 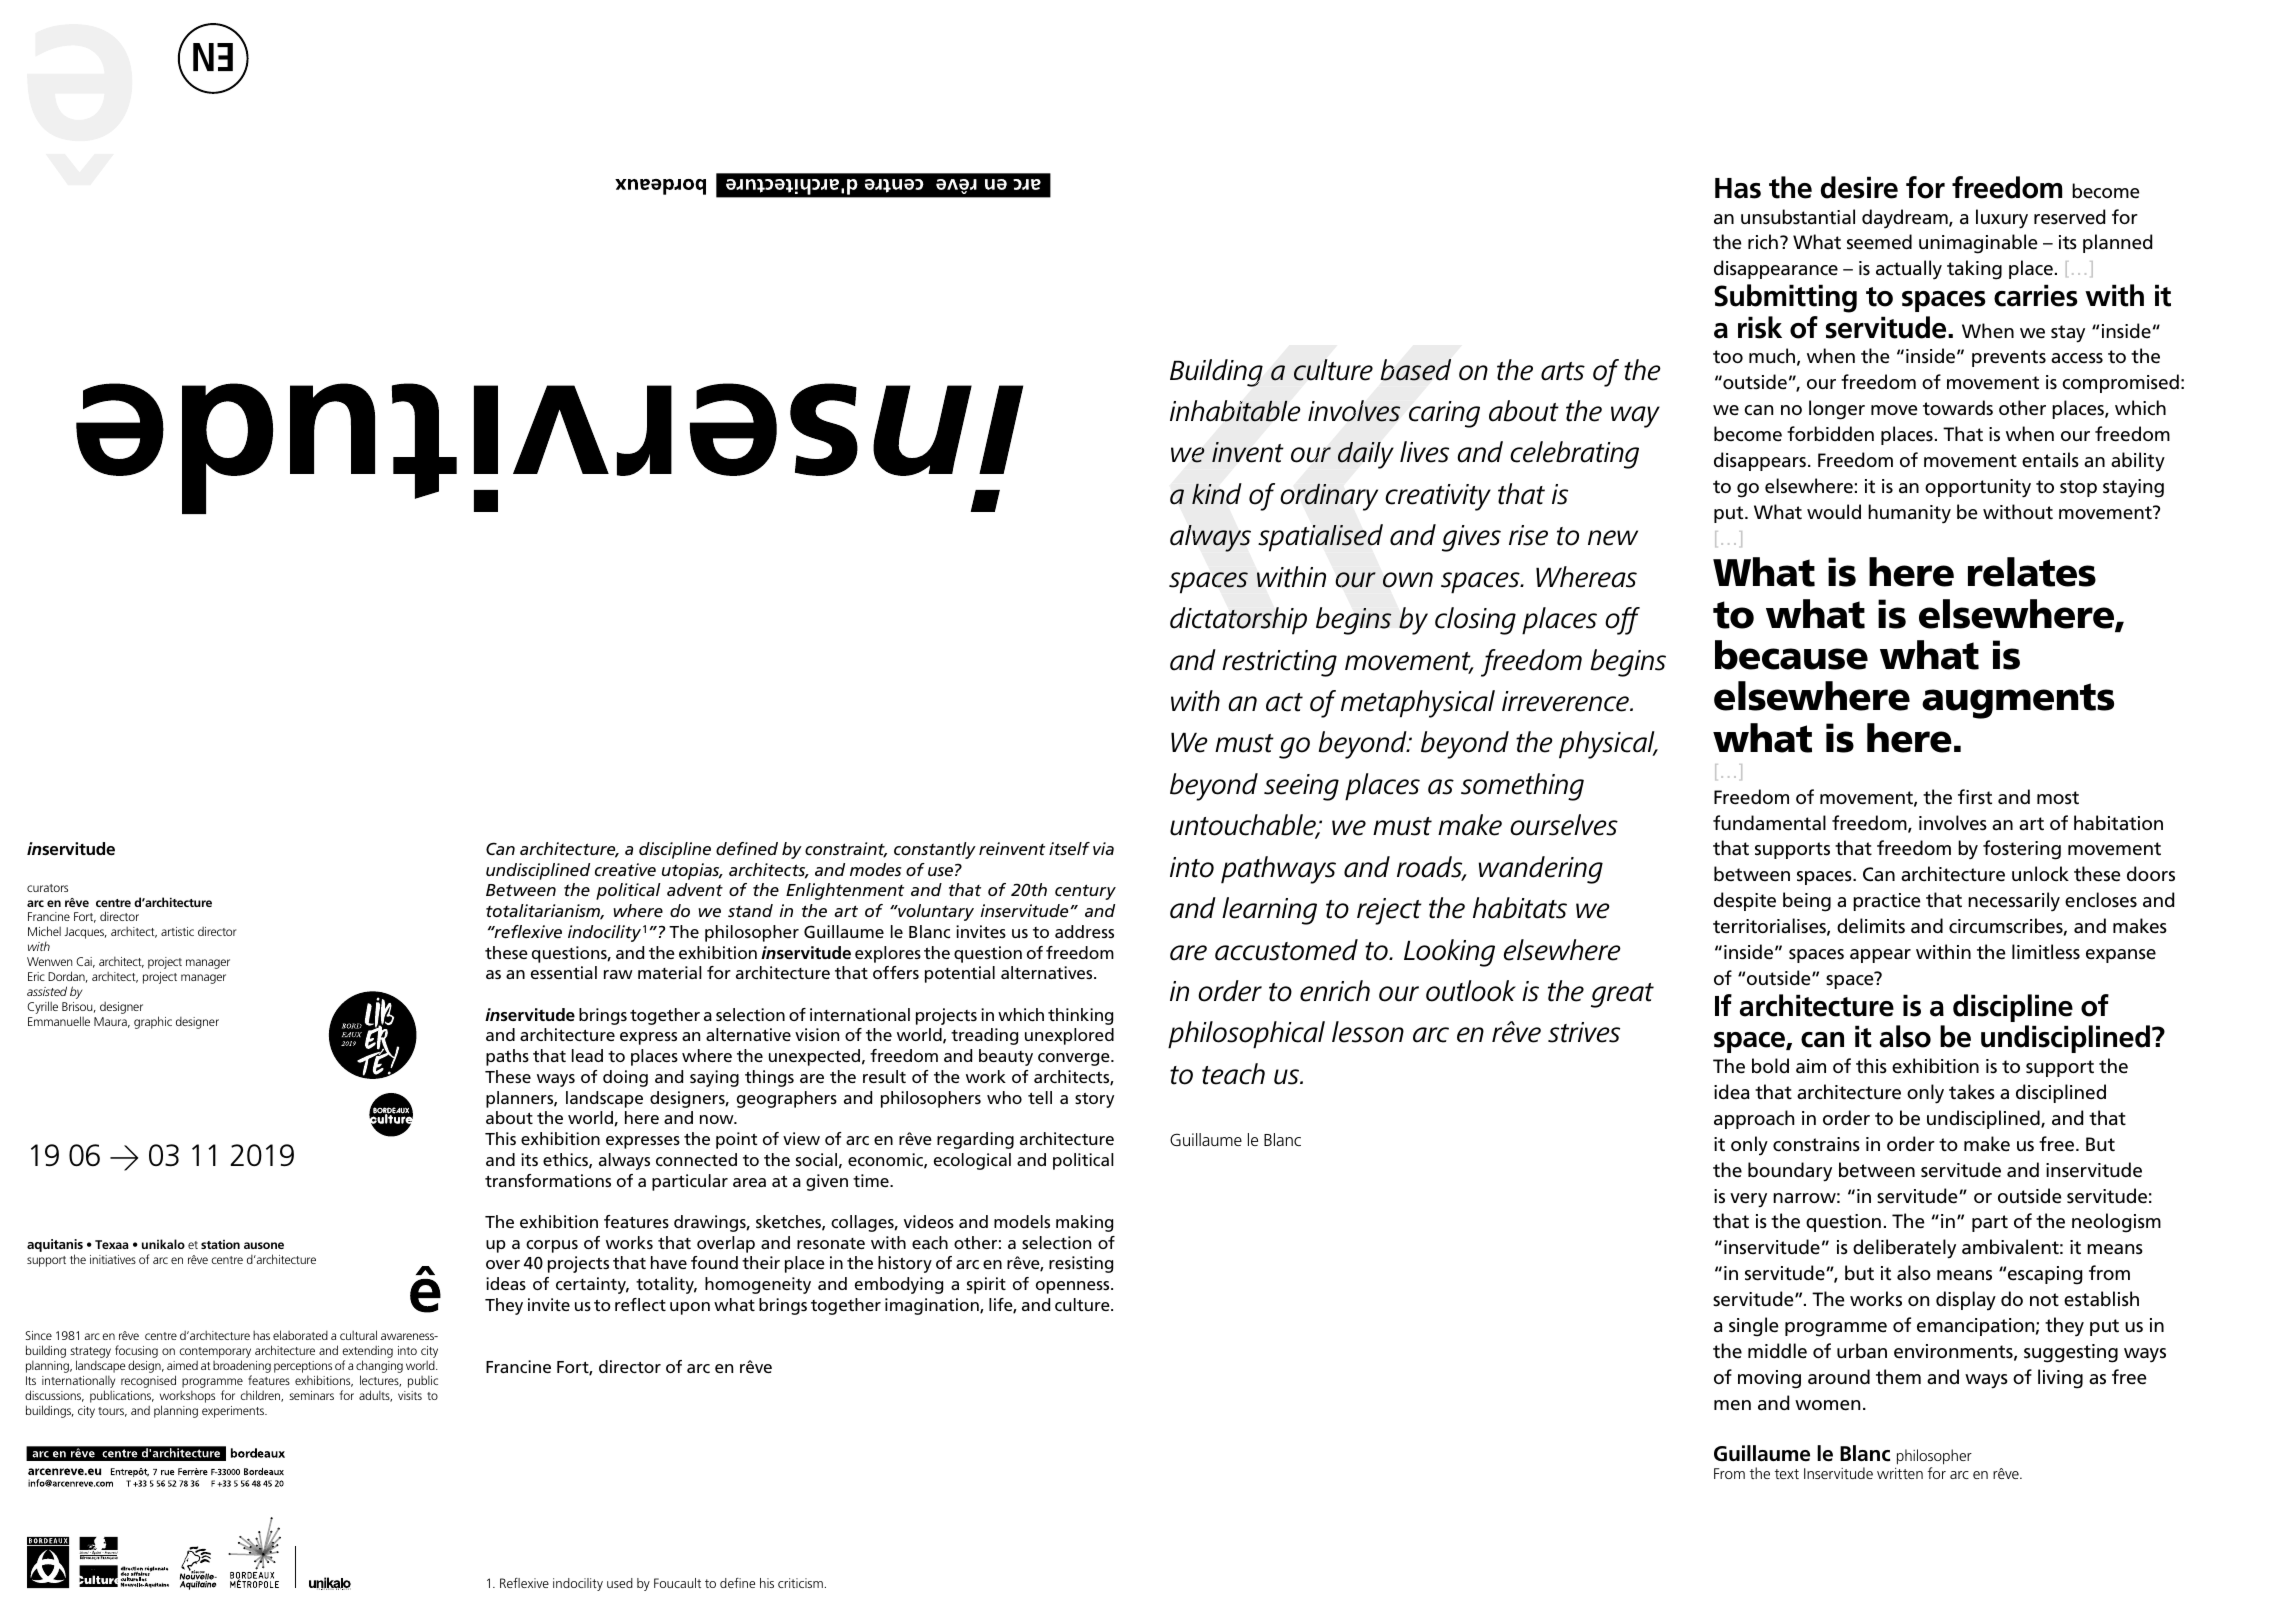 I want to click on unsubstantial, so click(x=1798, y=217).
